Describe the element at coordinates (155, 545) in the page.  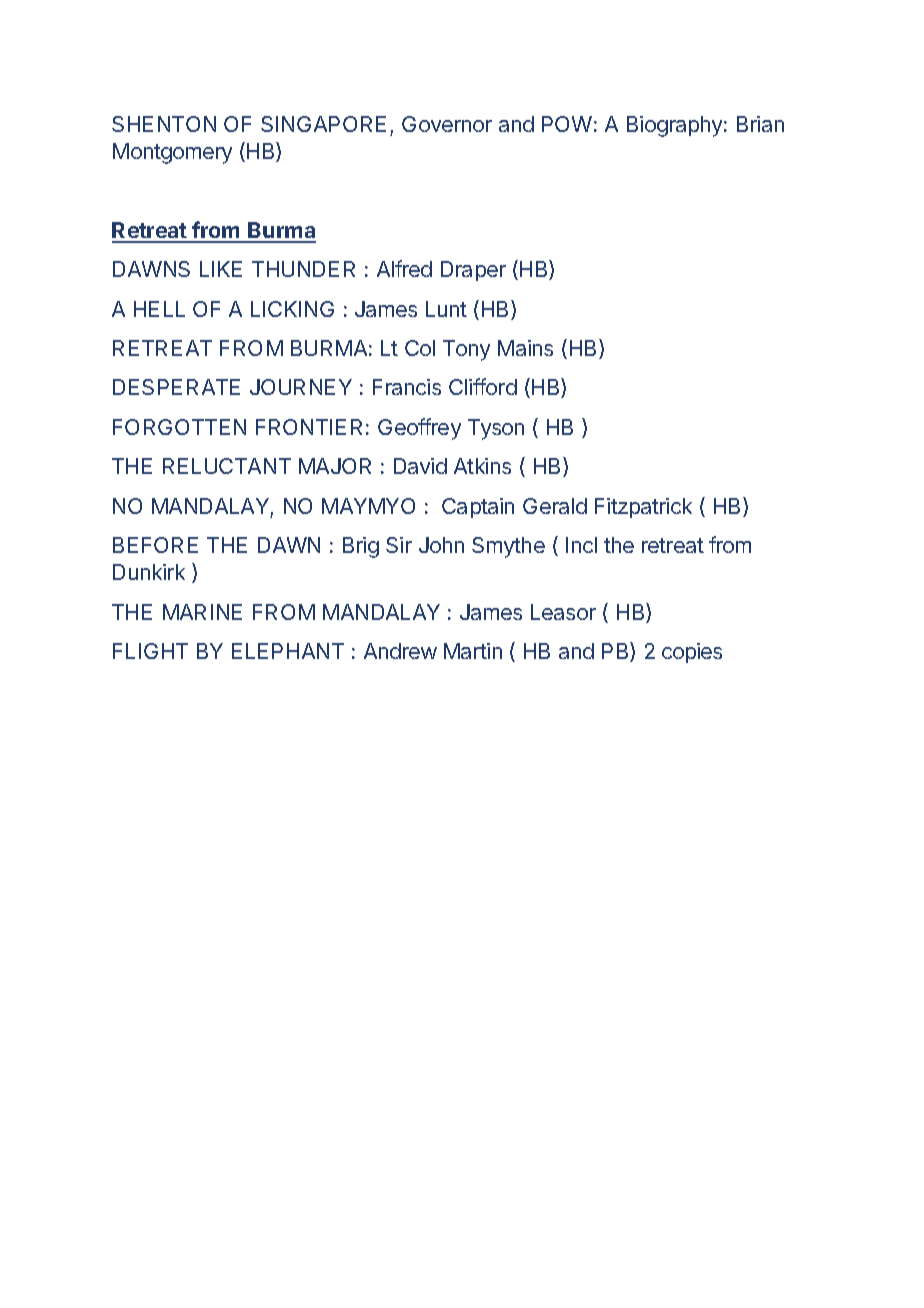
I see `BEFORE` at that location.
